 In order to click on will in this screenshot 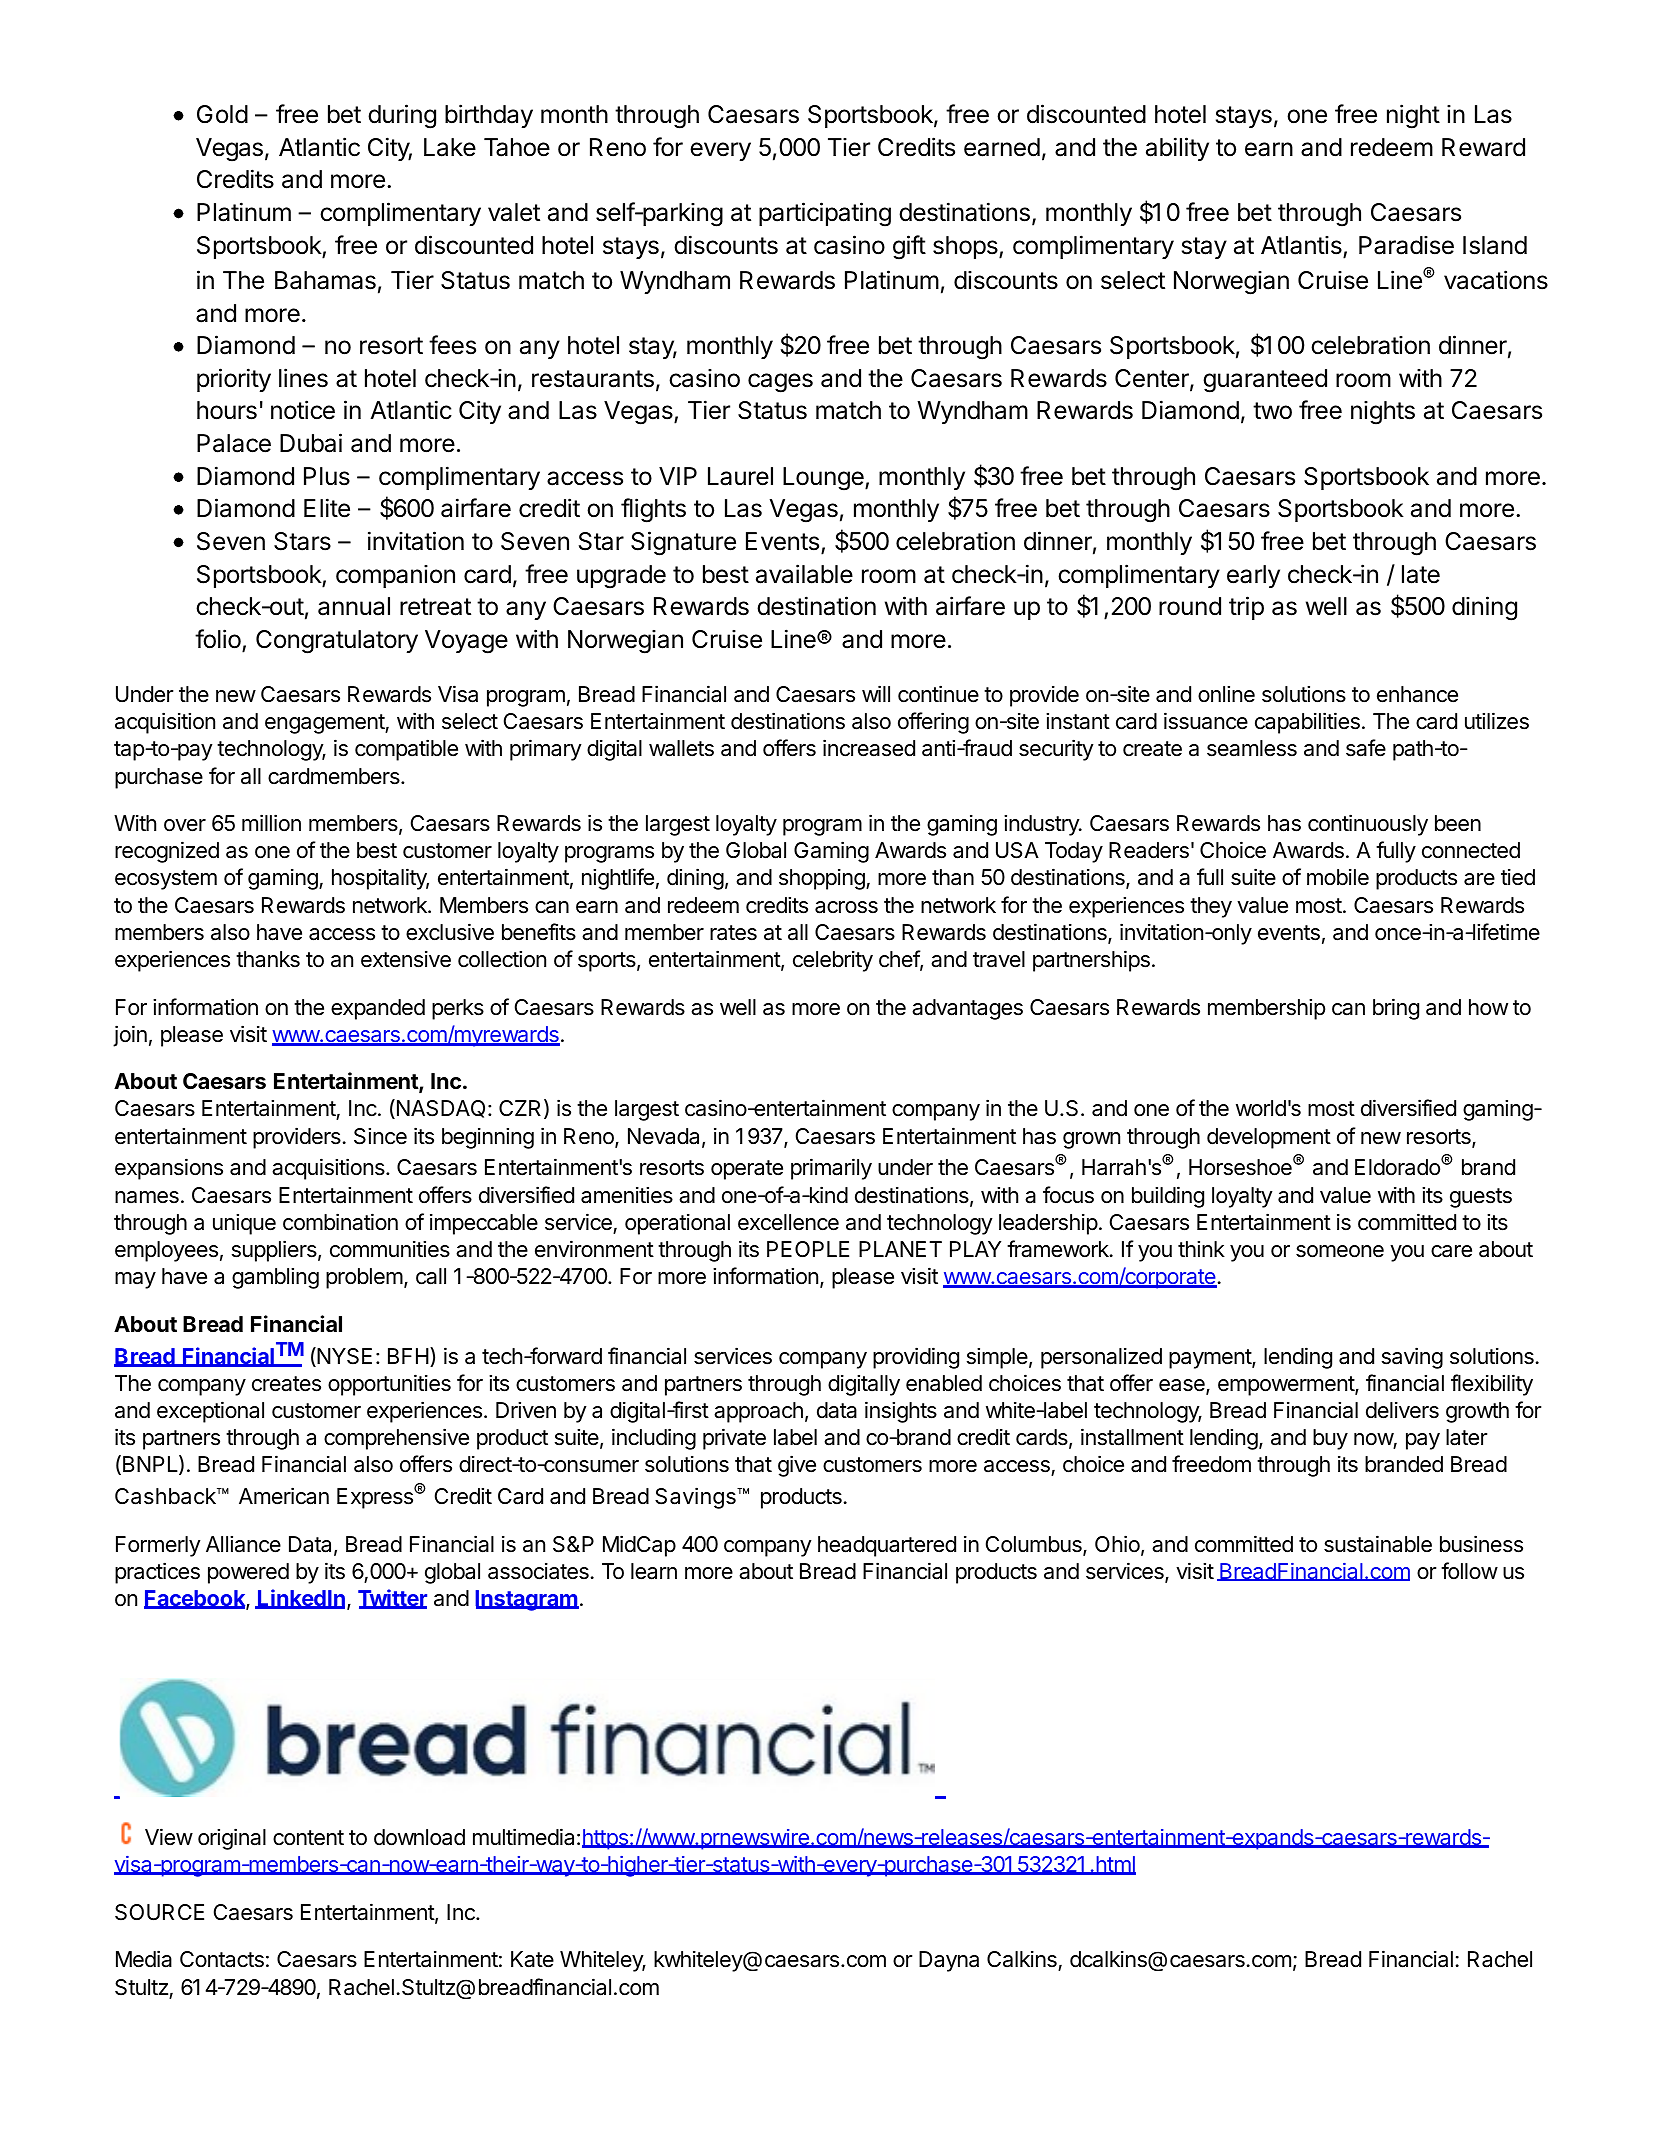, I will do `click(876, 693)`.
